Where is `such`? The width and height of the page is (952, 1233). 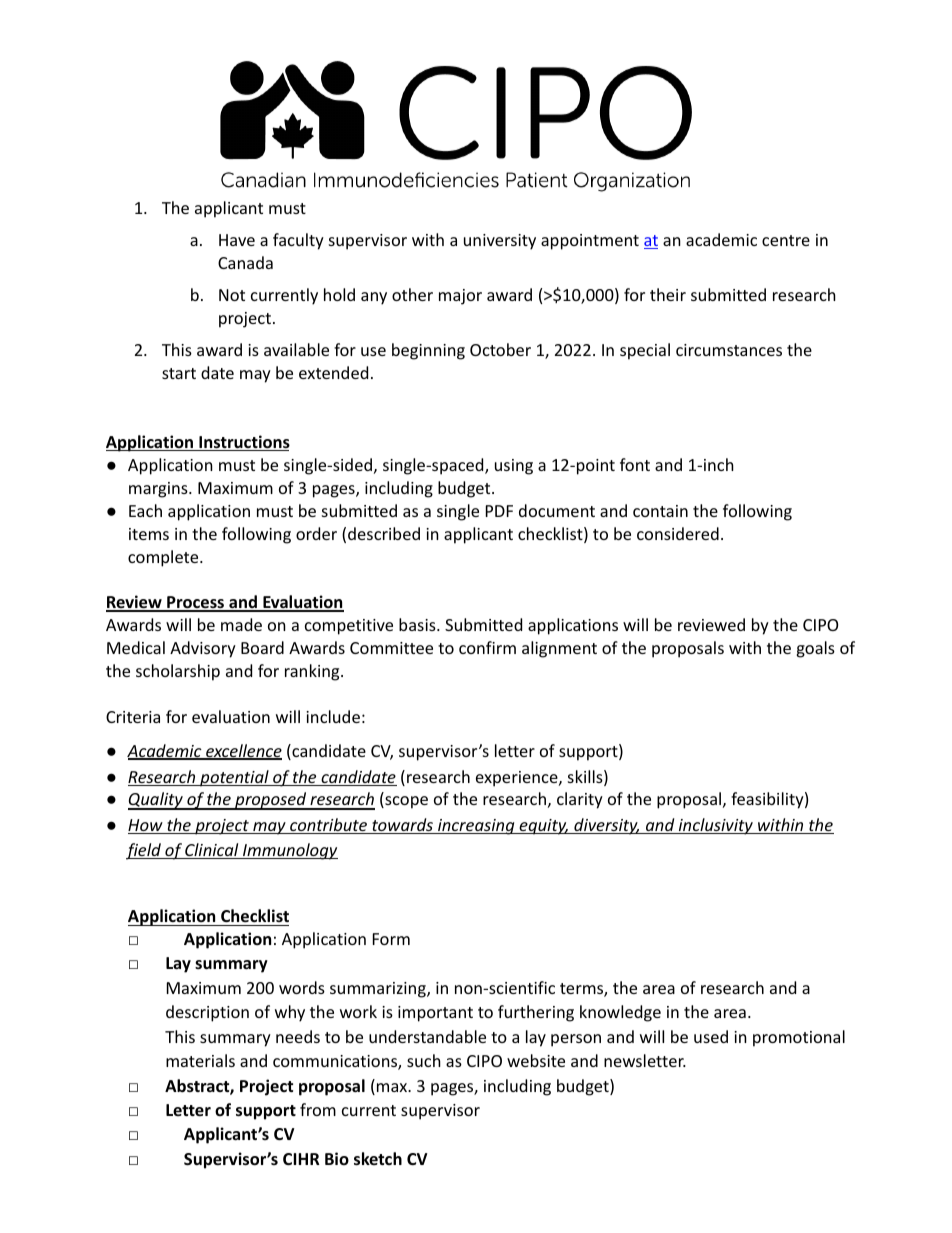
such is located at coordinates (424, 1060).
